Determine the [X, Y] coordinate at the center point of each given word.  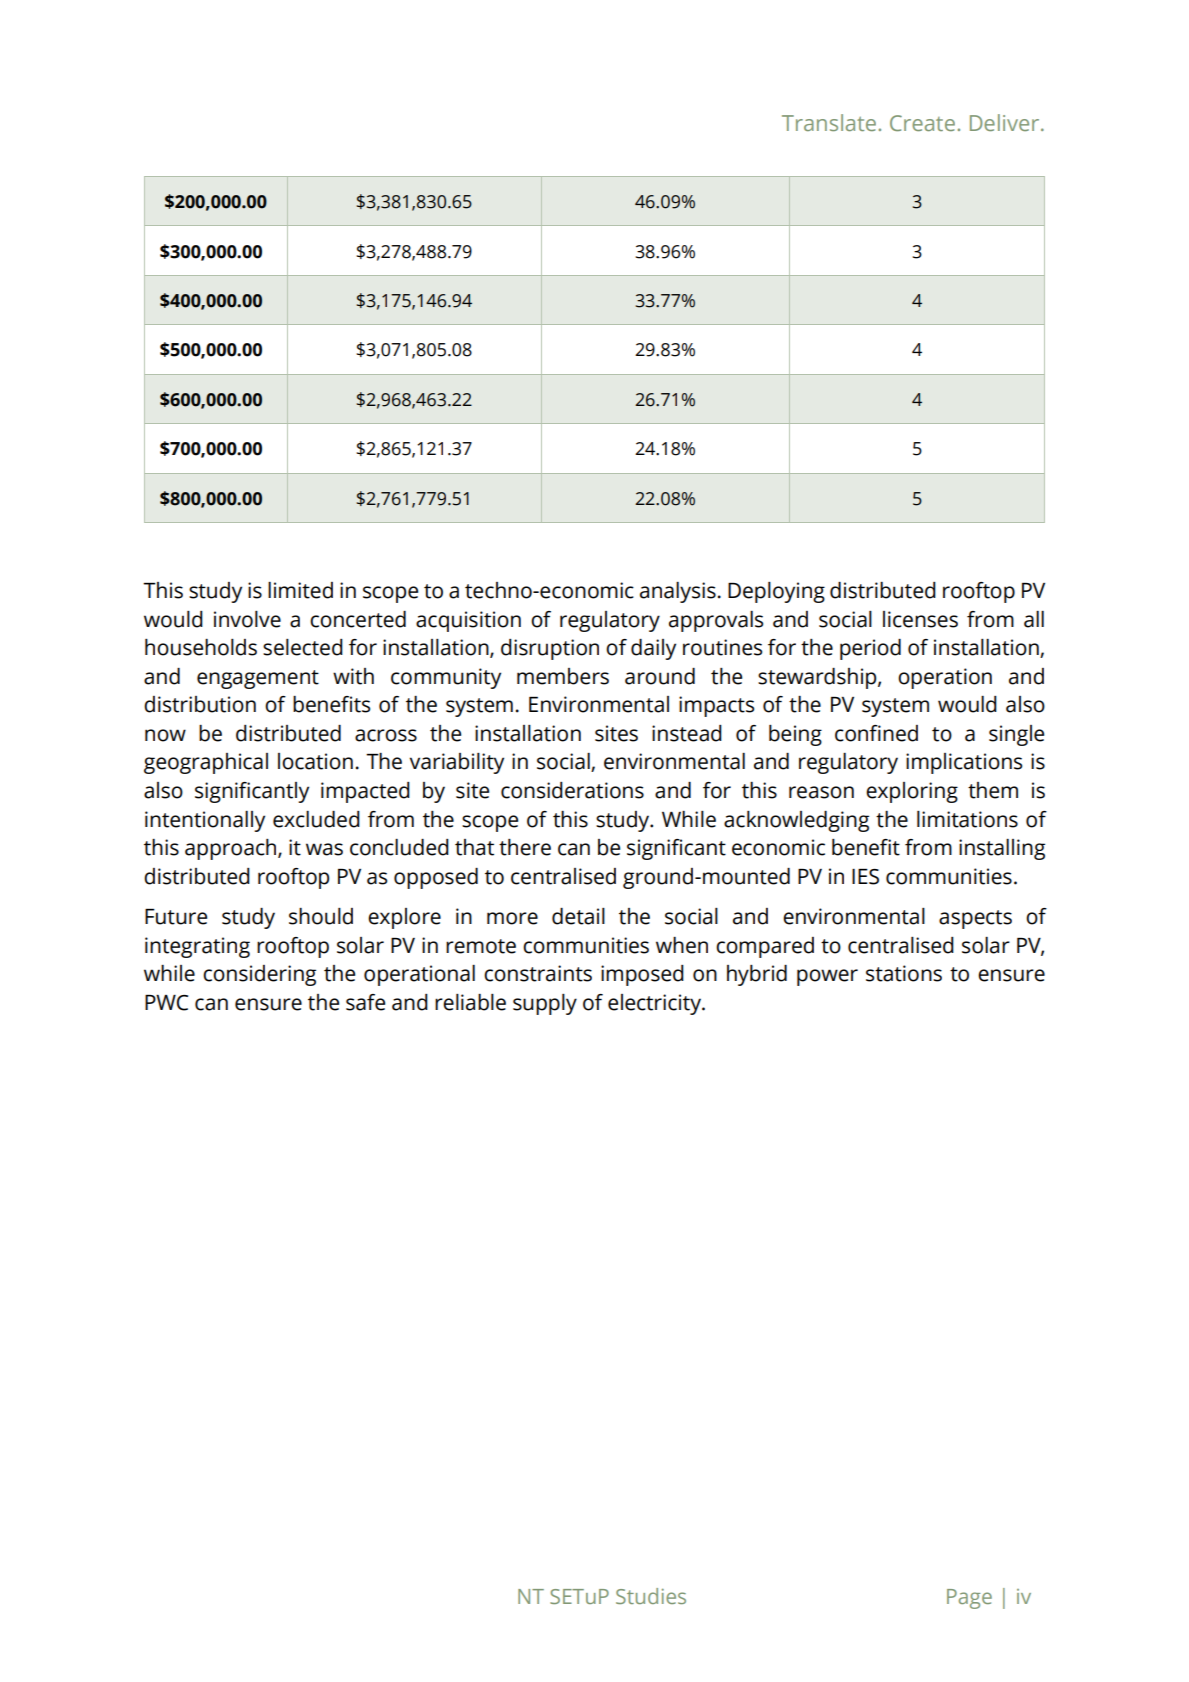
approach [232, 849]
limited [300, 590]
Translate [829, 122]
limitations [967, 819]
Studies [651, 1596]
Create [922, 123]
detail [578, 916]
